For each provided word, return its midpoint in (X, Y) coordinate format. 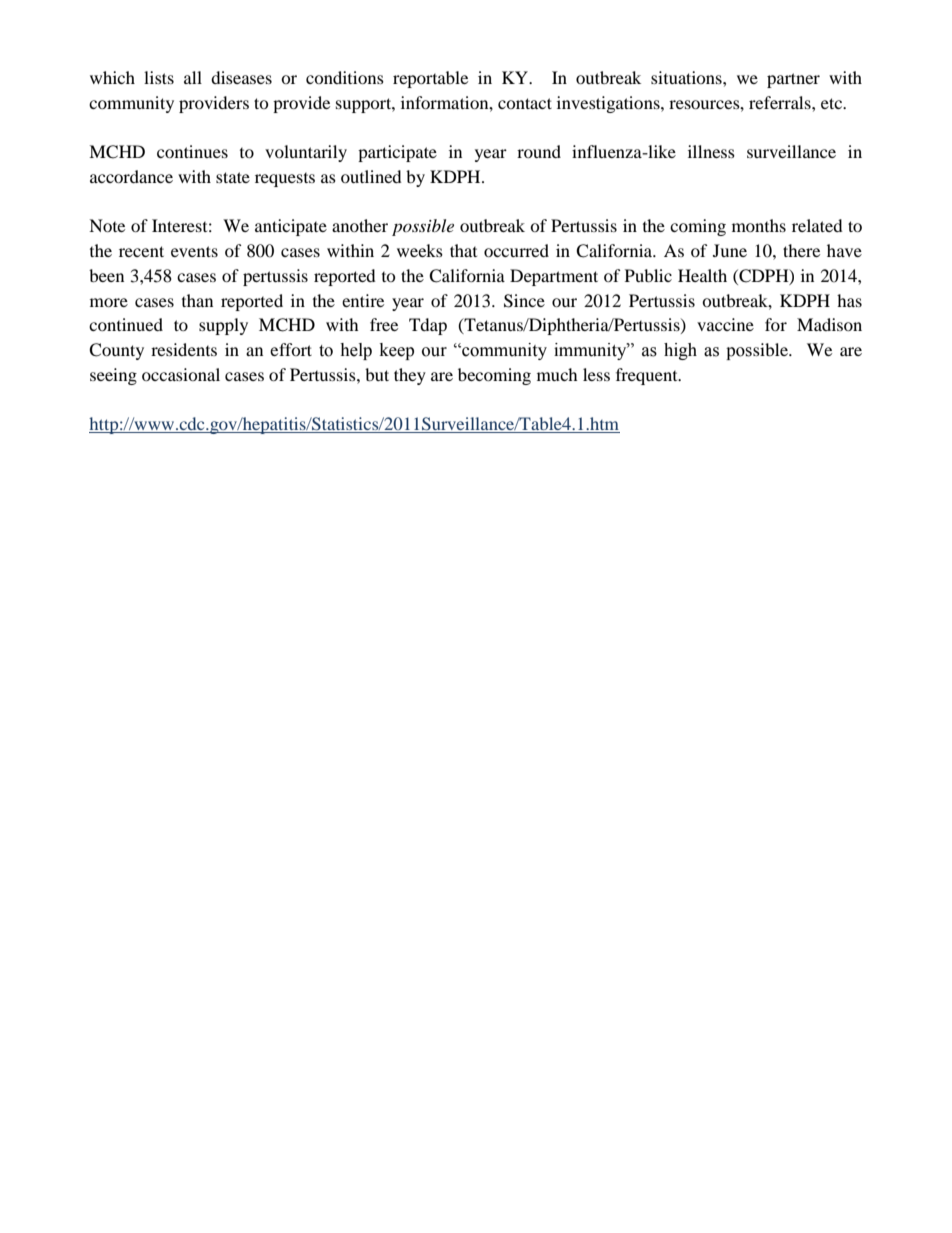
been (106, 275)
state (233, 177)
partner (793, 80)
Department (554, 277)
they (410, 376)
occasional (181, 374)
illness (711, 151)
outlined (371, 176)
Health (702, 275)
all (193, 77)
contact (525, 103)
